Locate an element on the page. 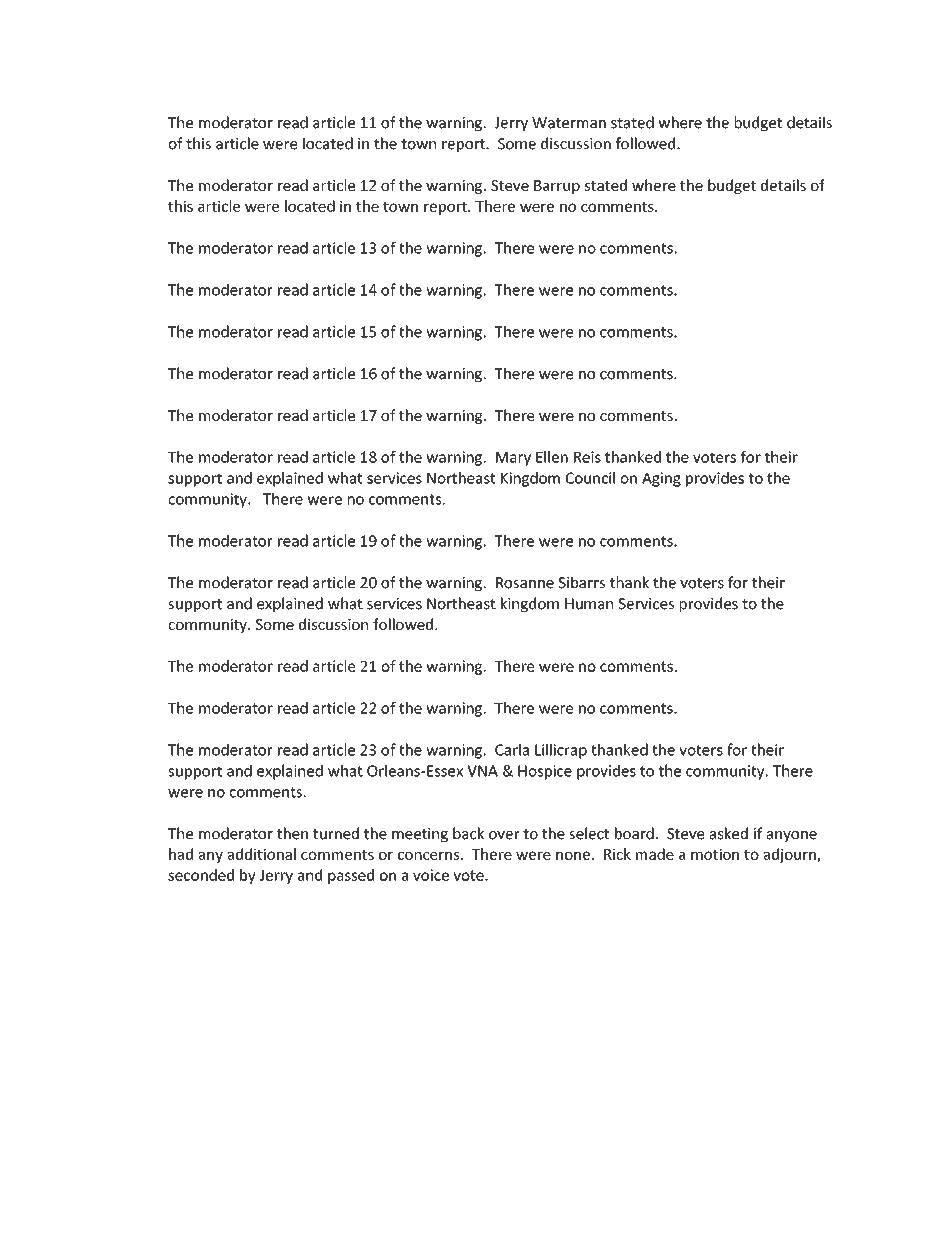  Waterman is located at coordinates (569, 123).
